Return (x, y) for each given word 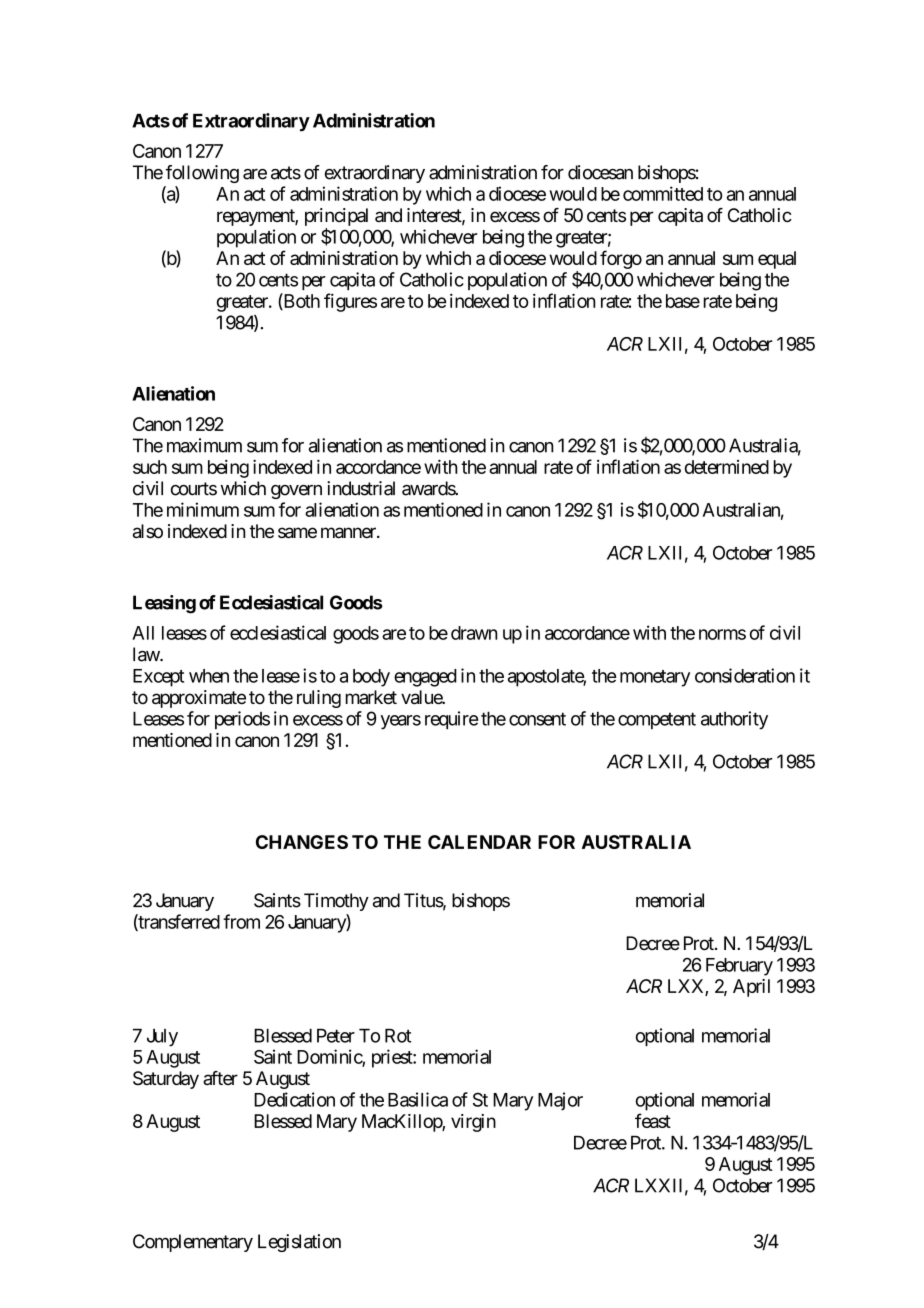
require (451, 720)
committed (663, 193)
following (202, 174)
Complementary (193, 1243)
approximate (199, 699)
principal (336, 218)
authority (734, 720)
